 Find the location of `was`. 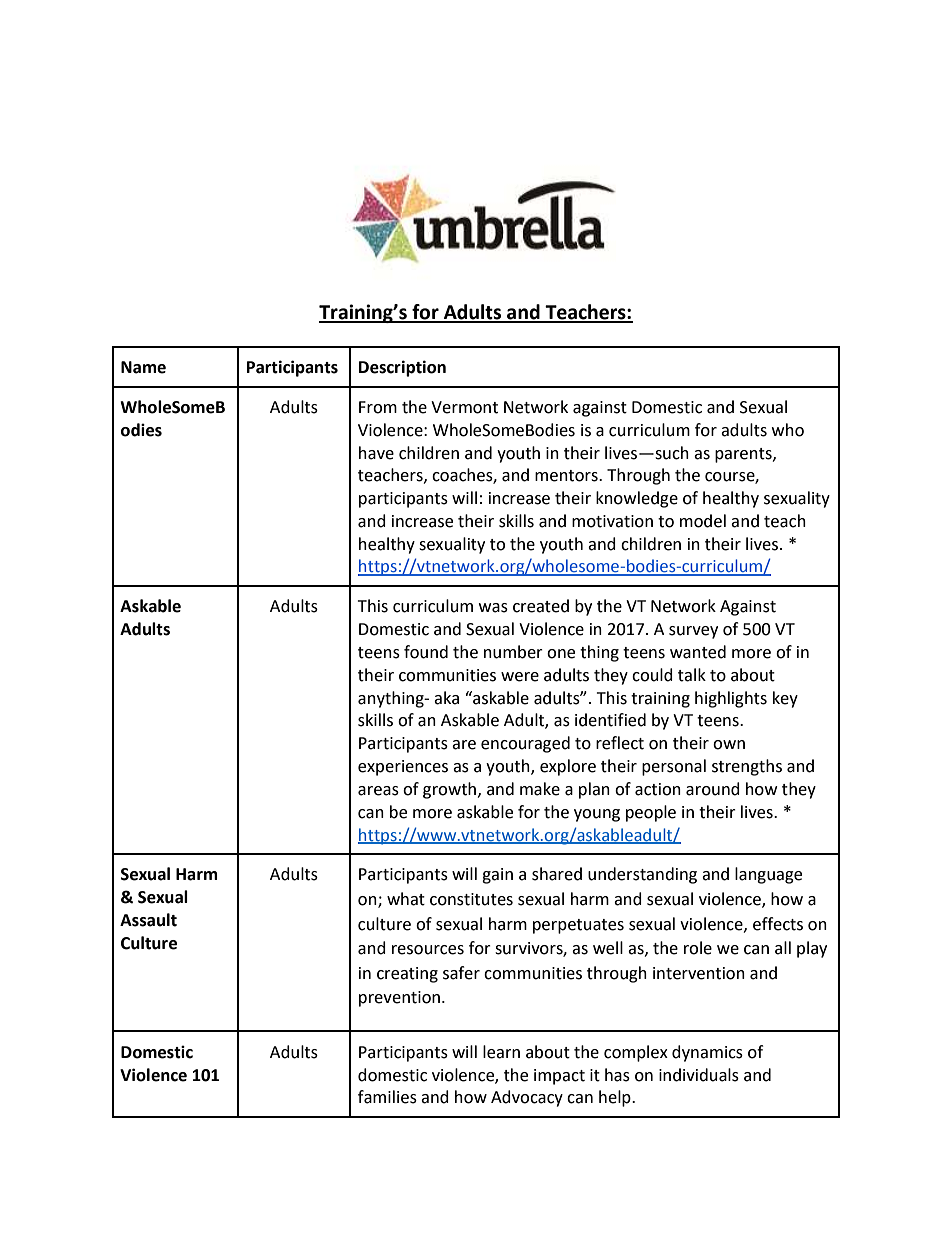

was is located at coordinates (493, 608).
